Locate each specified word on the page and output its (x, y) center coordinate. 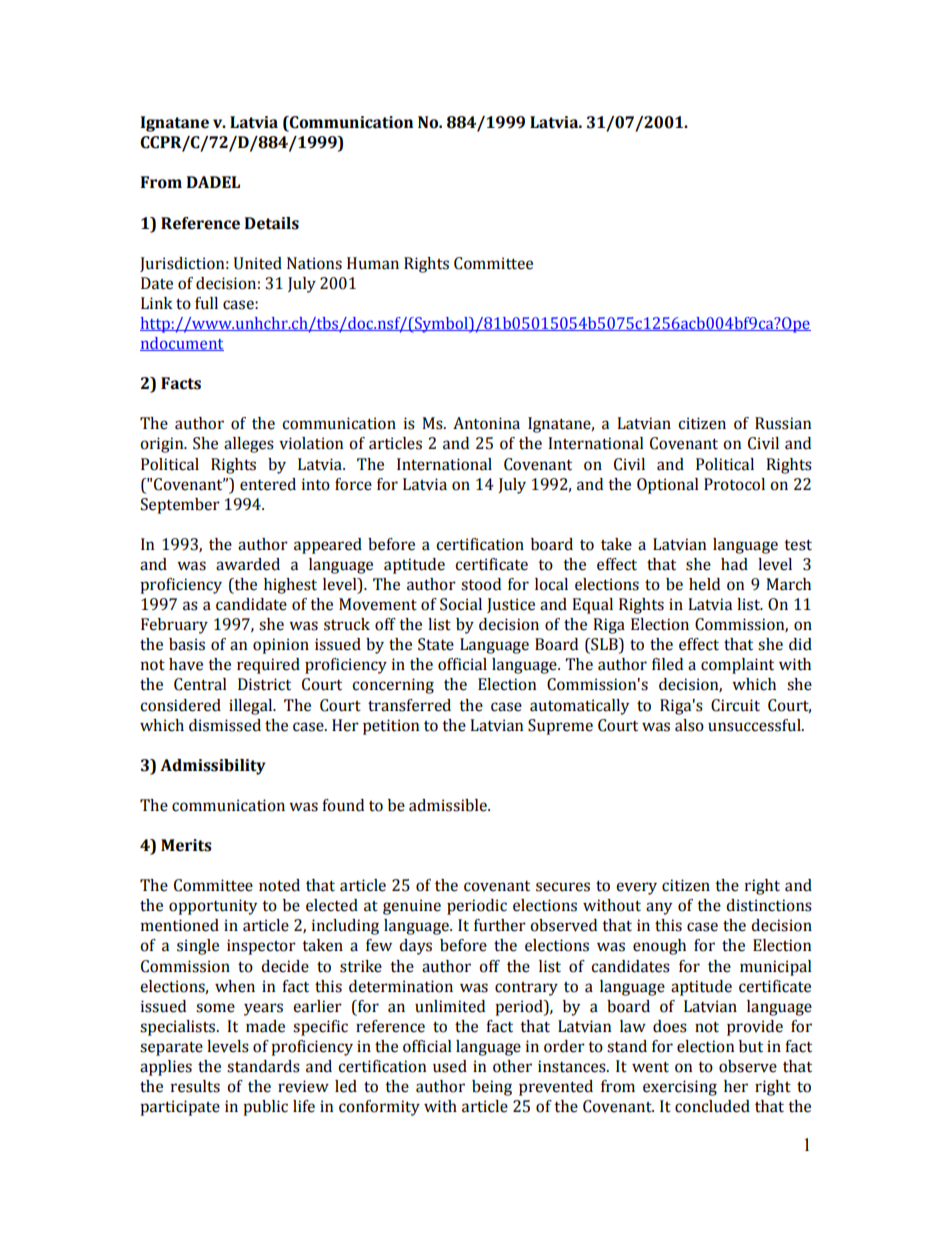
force (353, 484)
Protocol (734, 484)
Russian (783, 423)
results (195, 1086)
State (436, 644)
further (500, 925)
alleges (249, 445)
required (268, 666)
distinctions (769, 905)
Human (373, 263)
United (258, 263)
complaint (737, 666)
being (492, 1088)
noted (279, 885)
